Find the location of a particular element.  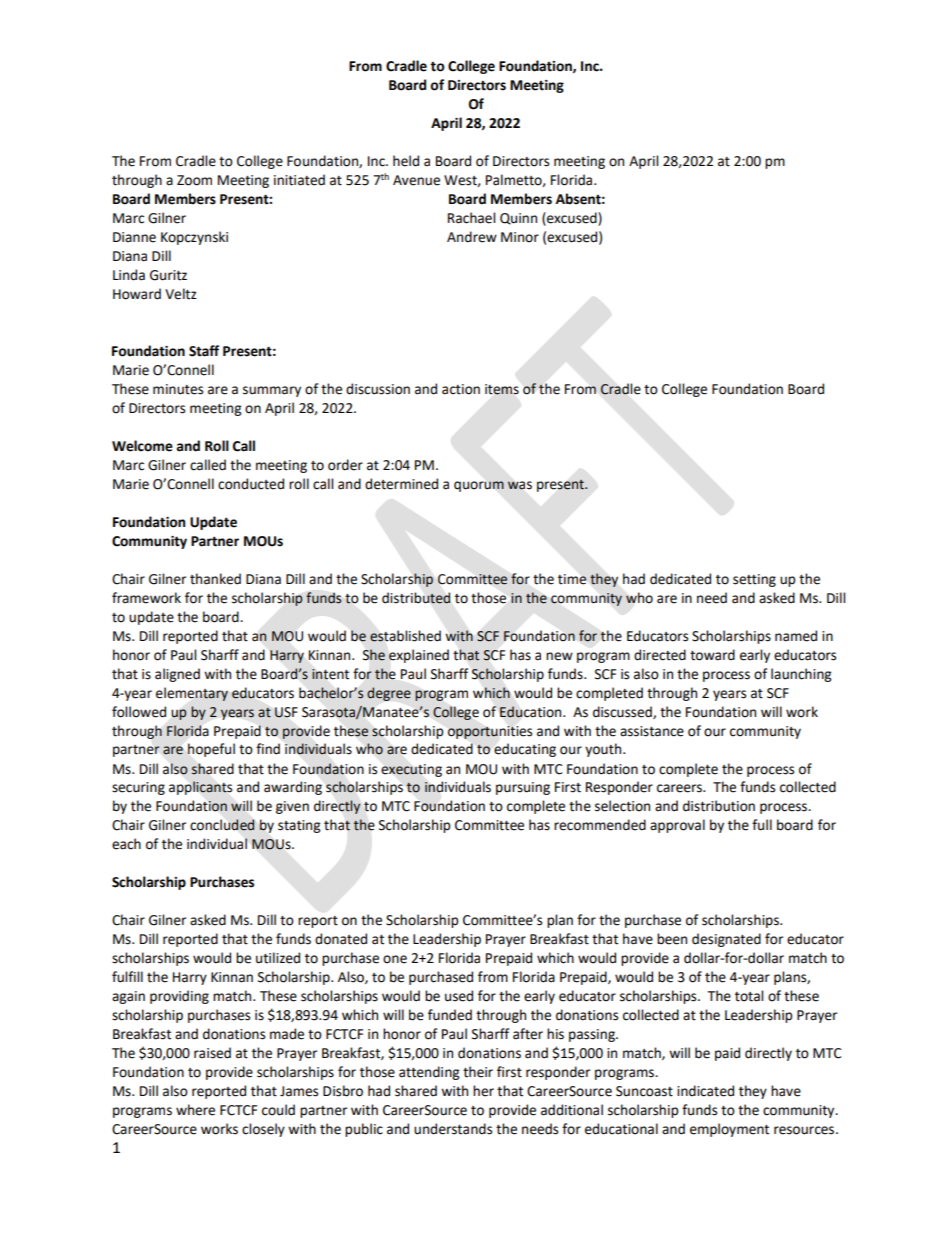

Rachael is located at coordinates (471, 218).
